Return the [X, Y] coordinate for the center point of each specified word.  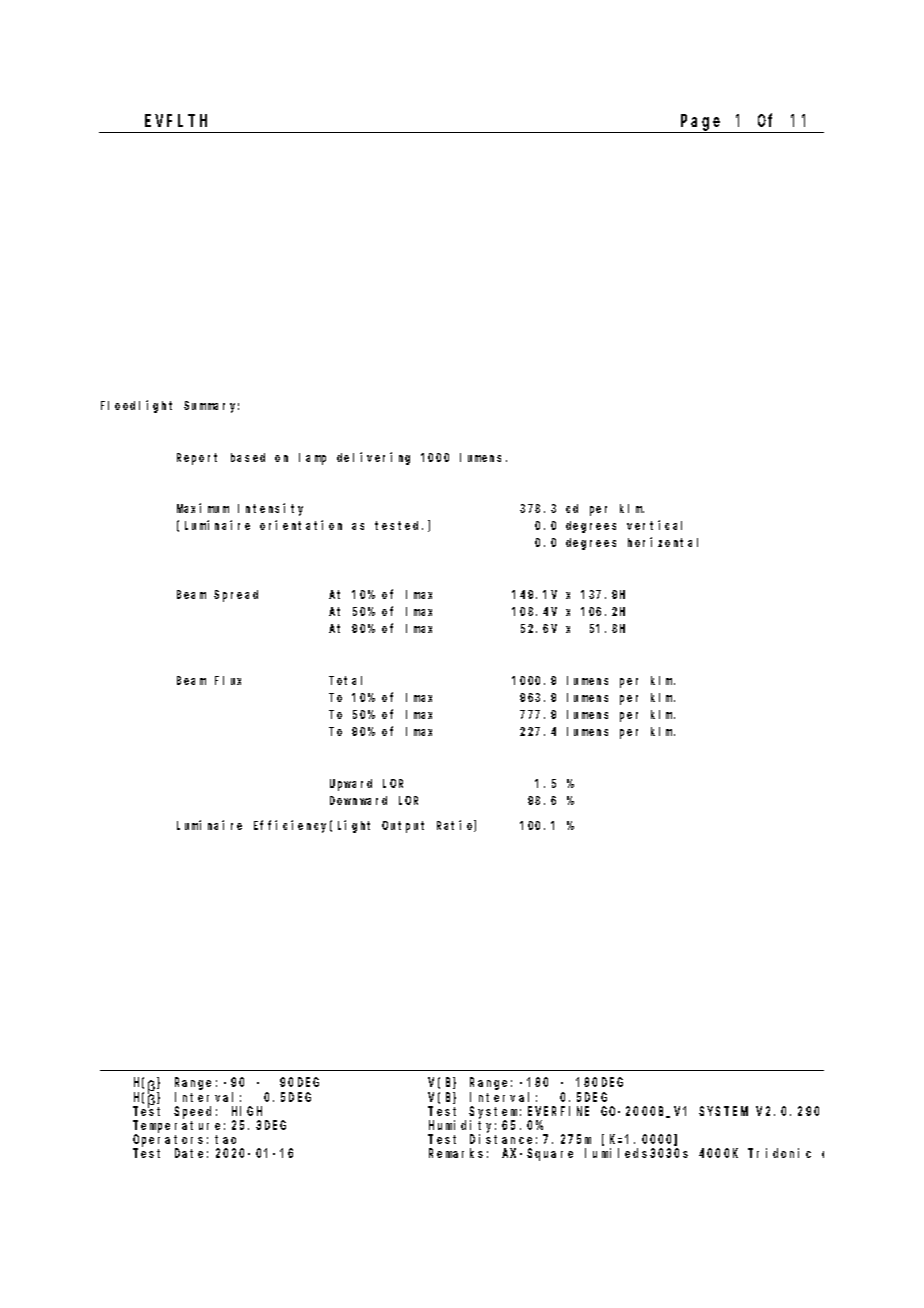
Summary [211, 407]
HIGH [247, 1111]
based [248, 457]
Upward [351, 785]
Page [702, 124]
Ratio [456, 826]
